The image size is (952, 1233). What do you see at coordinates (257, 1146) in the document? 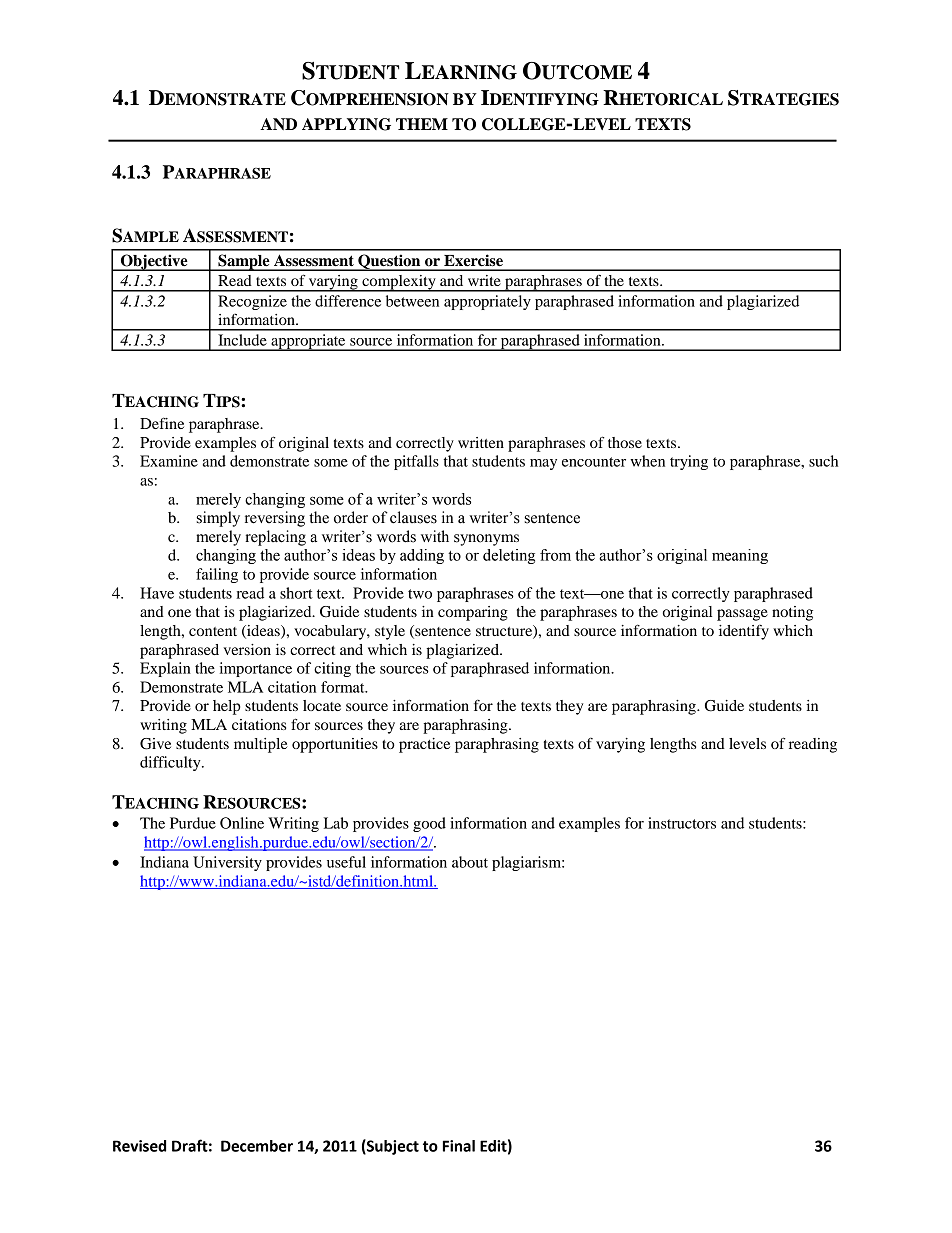
I see `December` at bounding box center [257, 1146].
